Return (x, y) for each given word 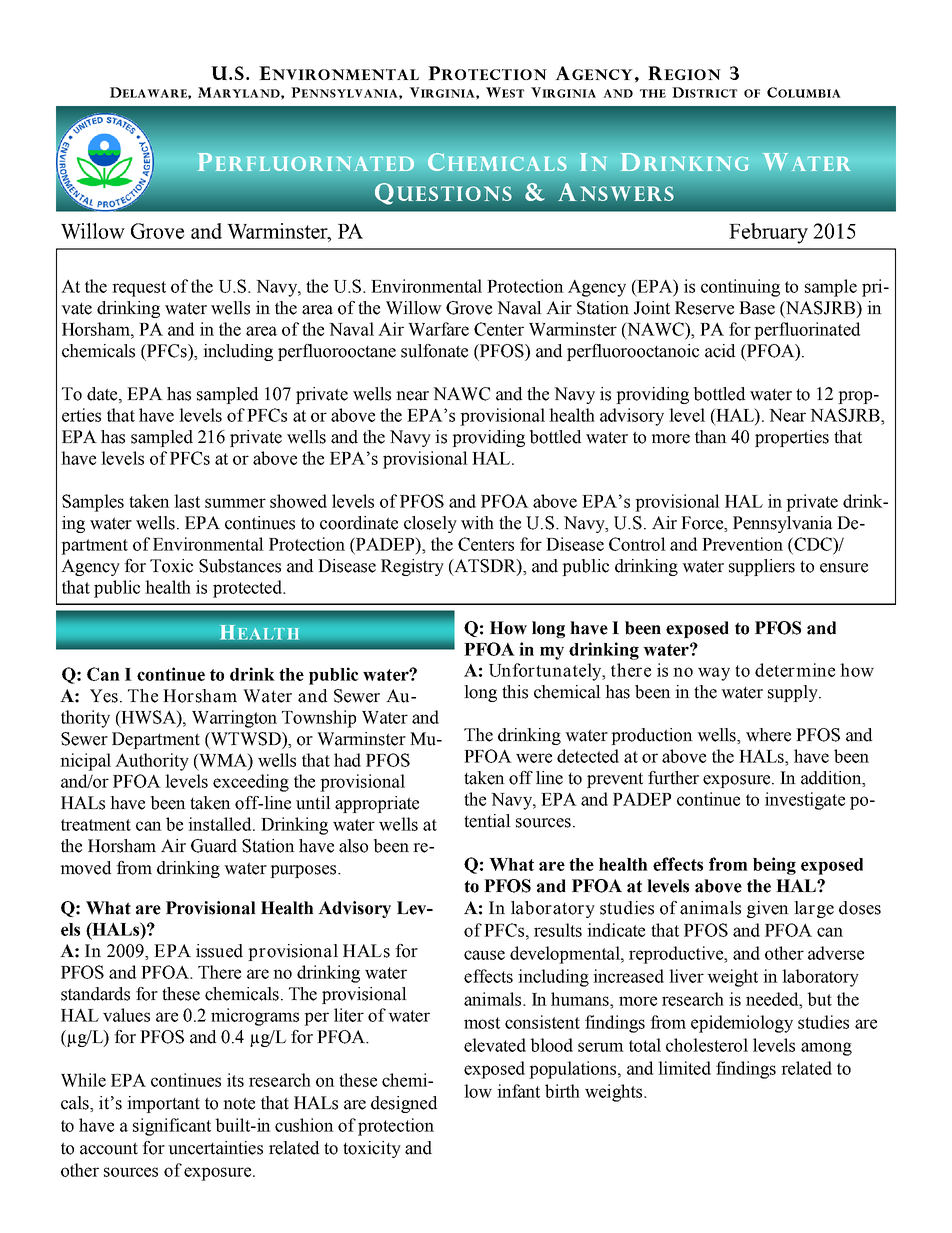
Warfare (438, 329)
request (139, 289)
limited (684, 1068)
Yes (104, 696)
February (768, 233)
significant (172, 1127)
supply (794, 693)
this (515, 692)
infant (518, 1091)
